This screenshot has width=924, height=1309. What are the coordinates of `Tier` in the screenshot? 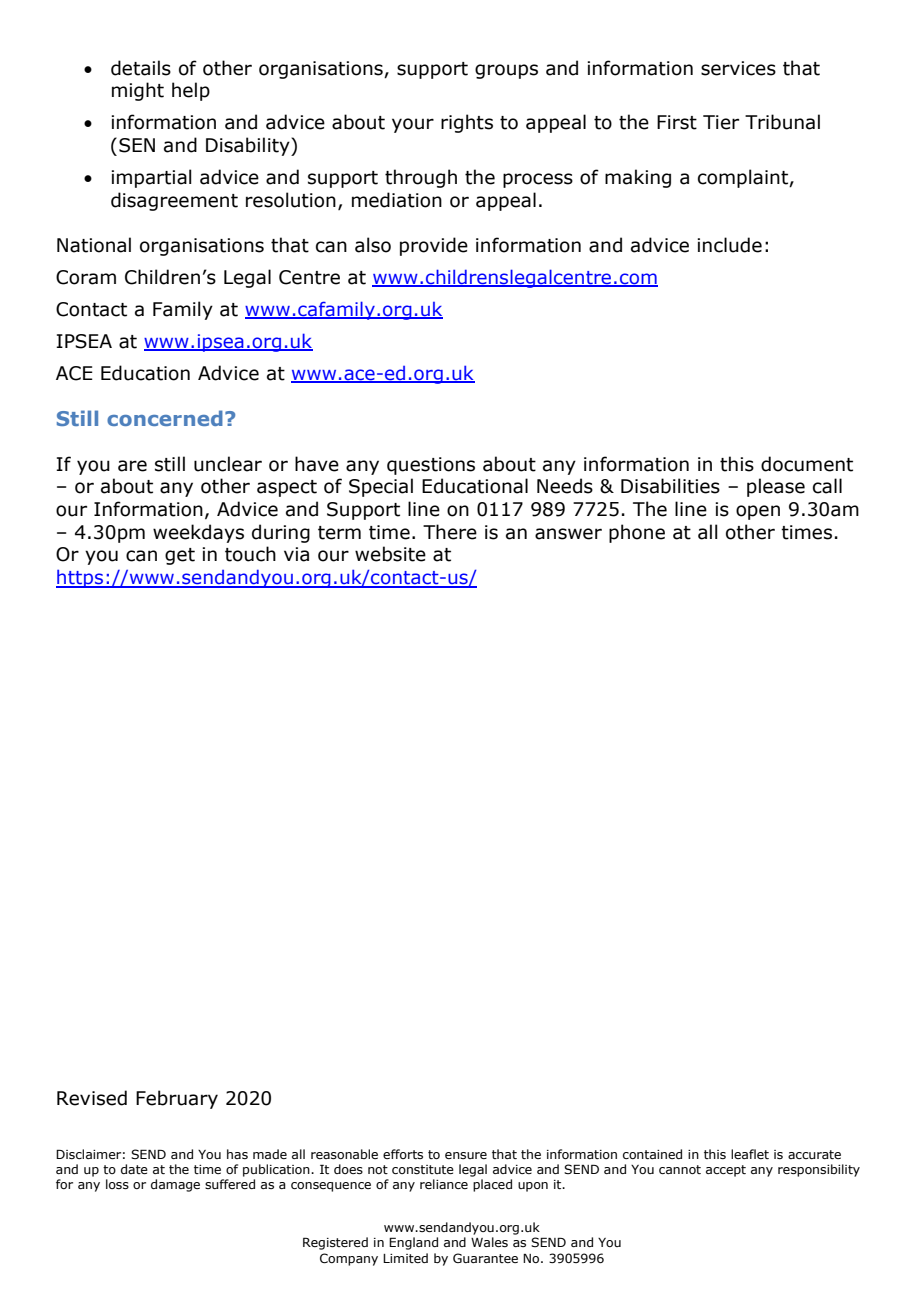 It's located at (721, 122).
